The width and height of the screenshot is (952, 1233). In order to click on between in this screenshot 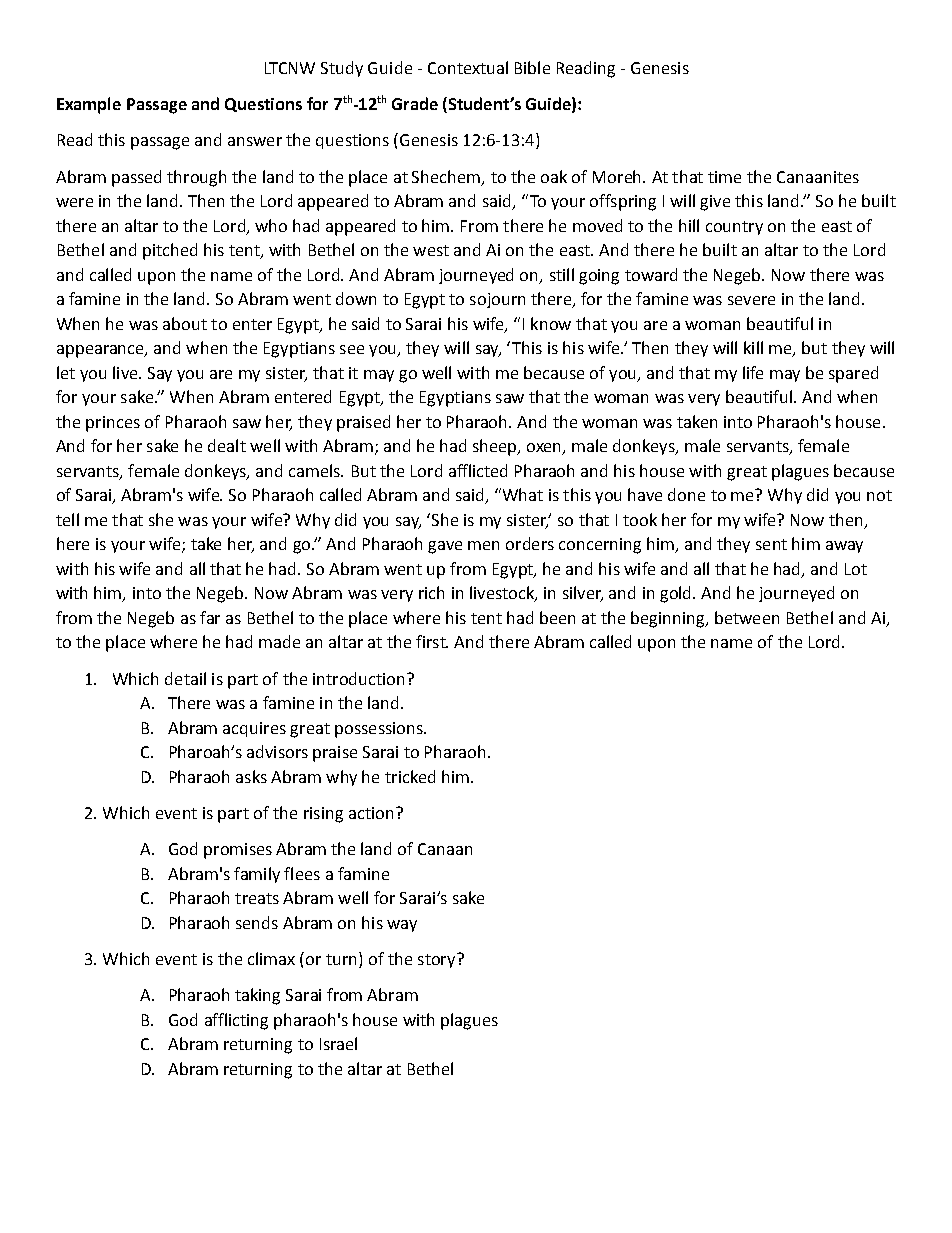, I will do `click(747, 617)`.
